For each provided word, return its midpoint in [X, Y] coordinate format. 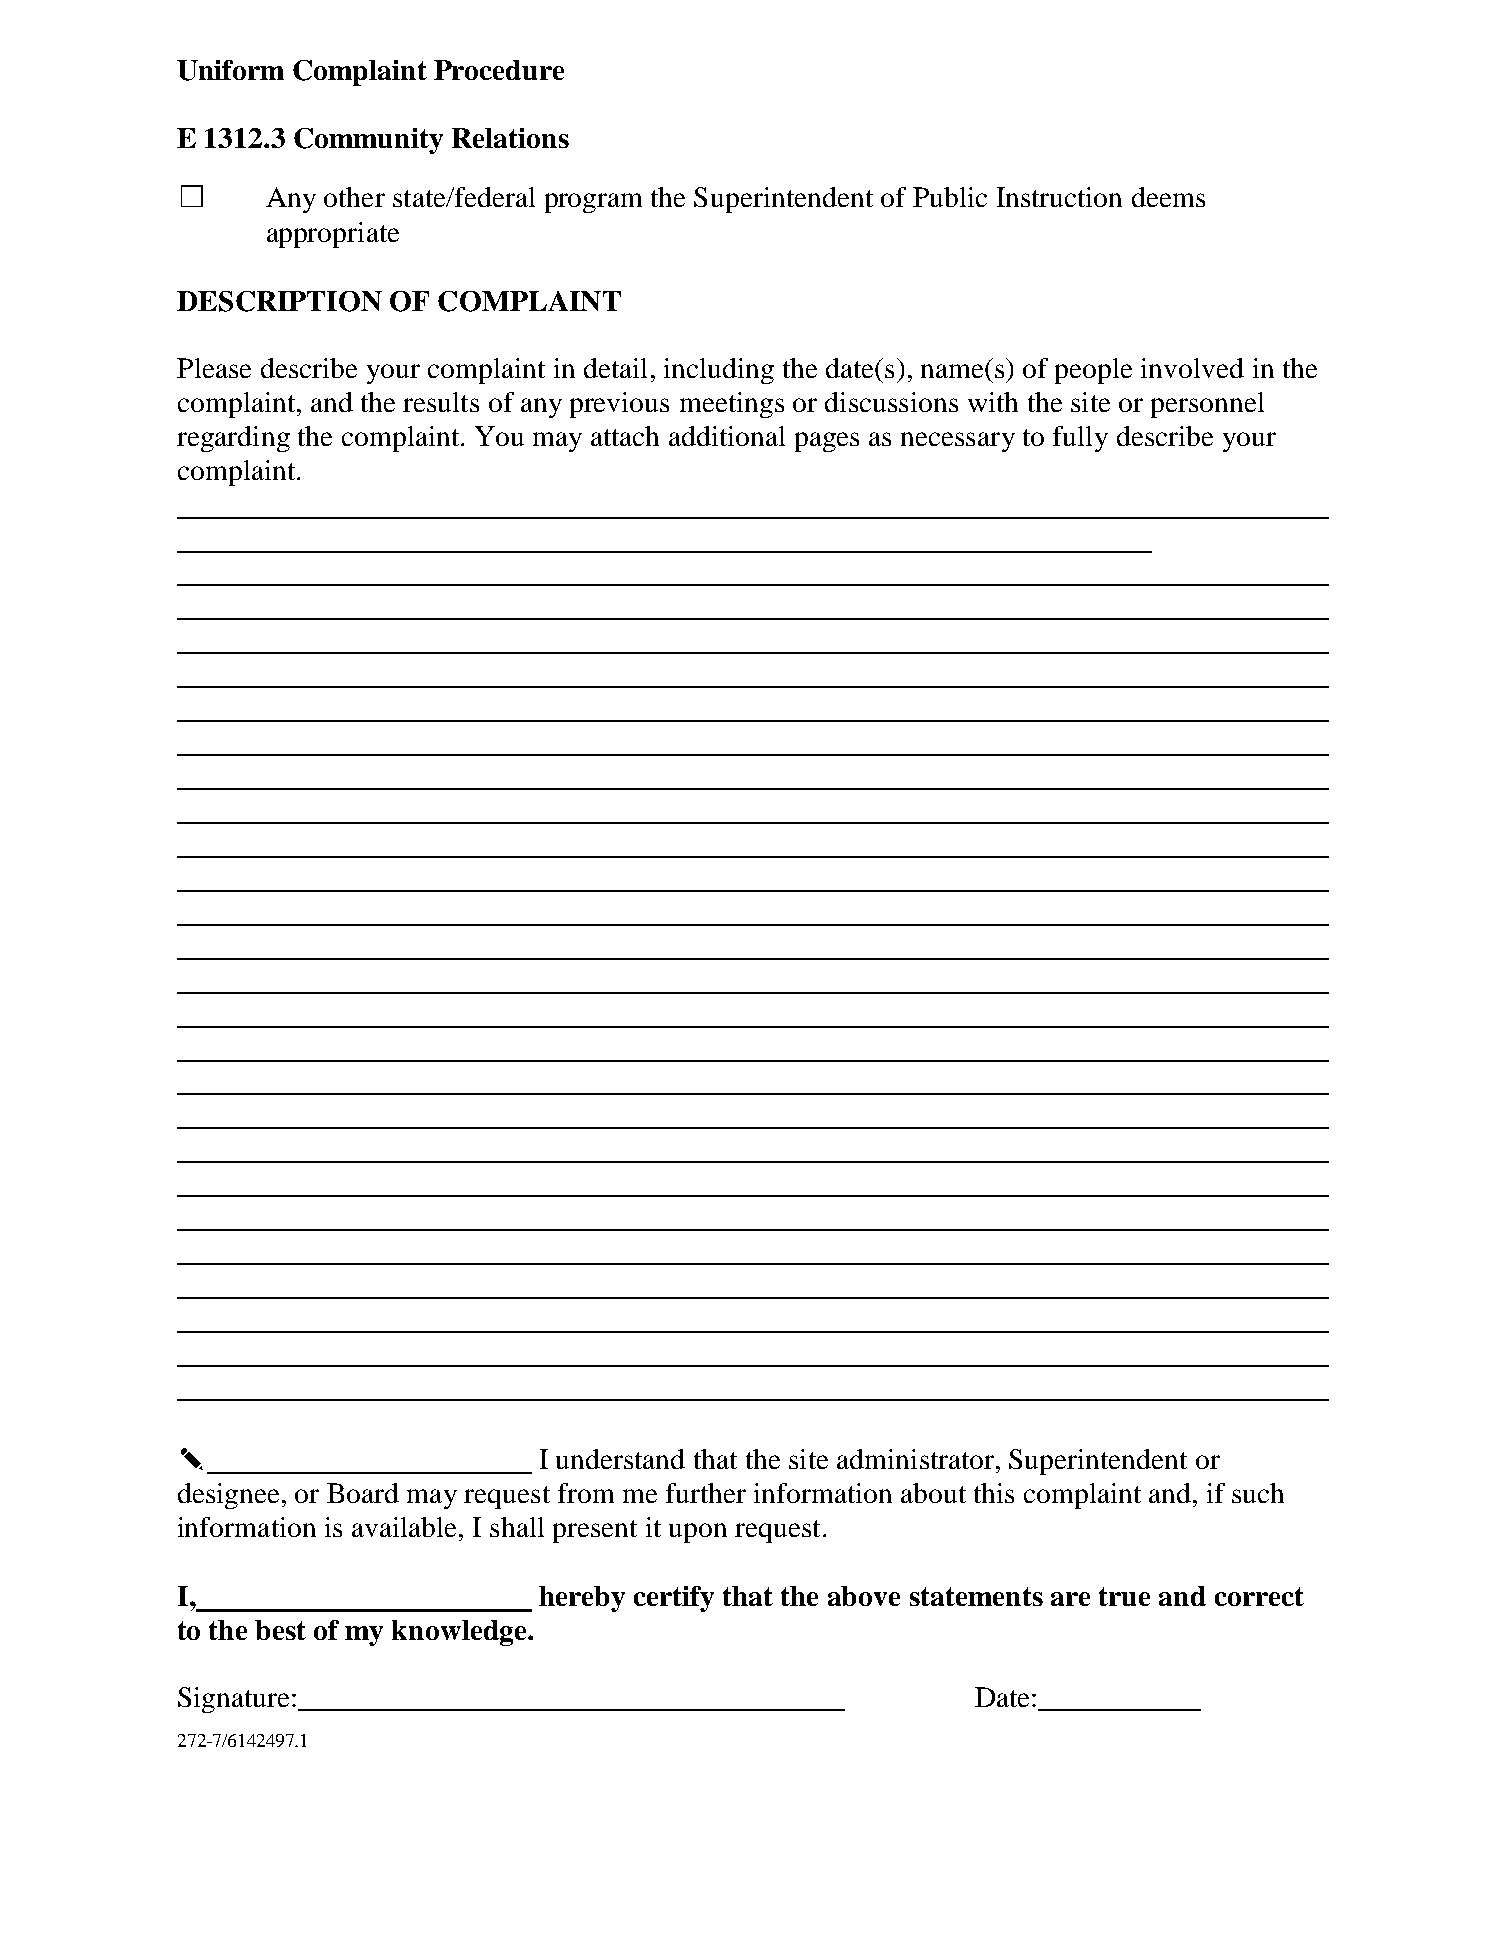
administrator [915, 1459]
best [280, 1630]
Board [363, 1493]
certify [674, 1599]
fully [1080, 439]
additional [727, 436]
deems [1168, 197]
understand [620, 1459]
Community [368, 141]
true [1124, 1596]
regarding [233, 439]
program [593, 203]
